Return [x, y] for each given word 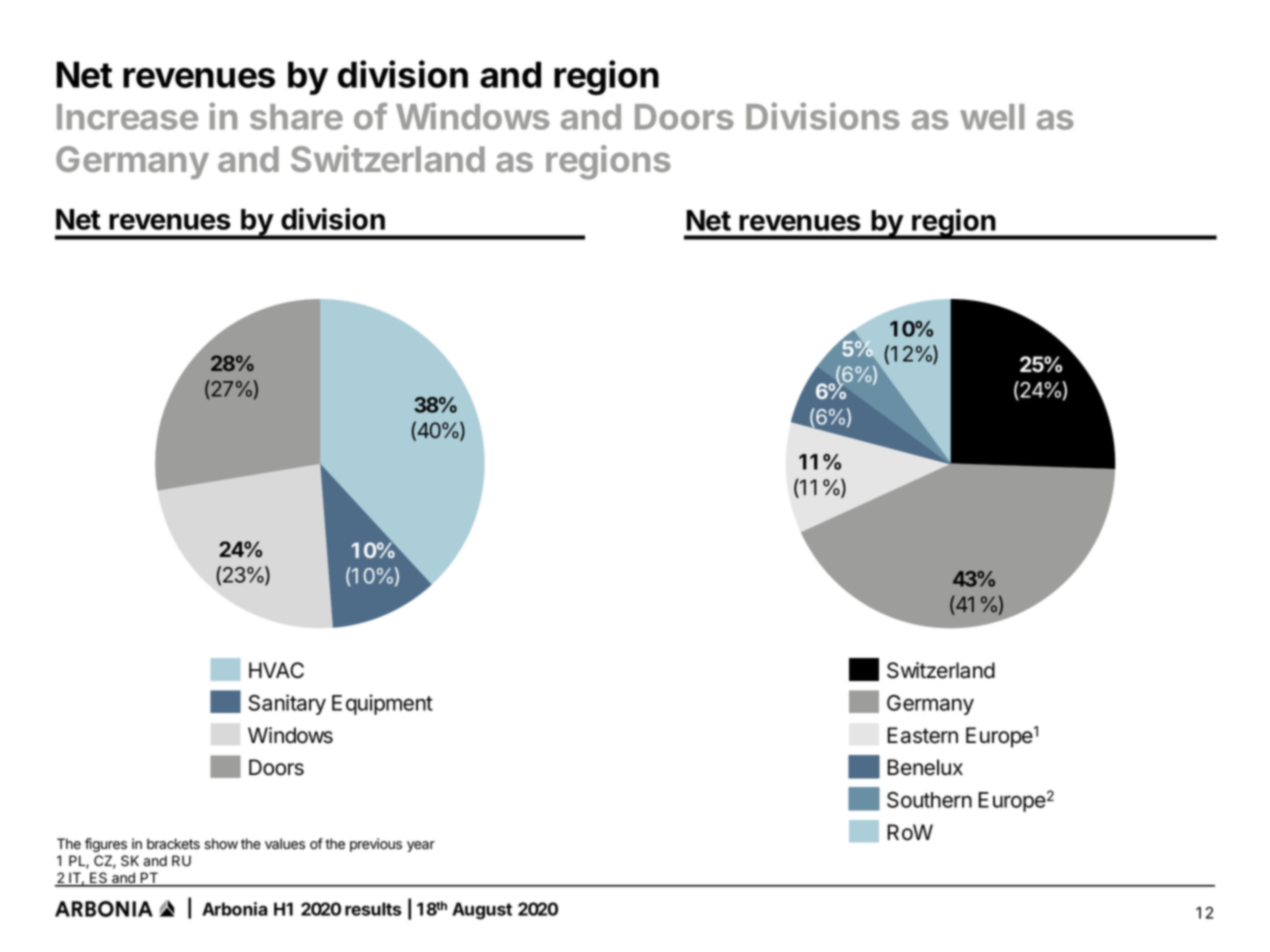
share [296, 117]
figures [106, 845]
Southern [929, 800]
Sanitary [287, 704]
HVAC [276, 670]
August [482, 911]
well [992, 117]
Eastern [923, 735]
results [373, 909]
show [221, 844]
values [285, 844]
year [421, 846]
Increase [127, 117]
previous [376, 845]
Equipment [382, 704]
